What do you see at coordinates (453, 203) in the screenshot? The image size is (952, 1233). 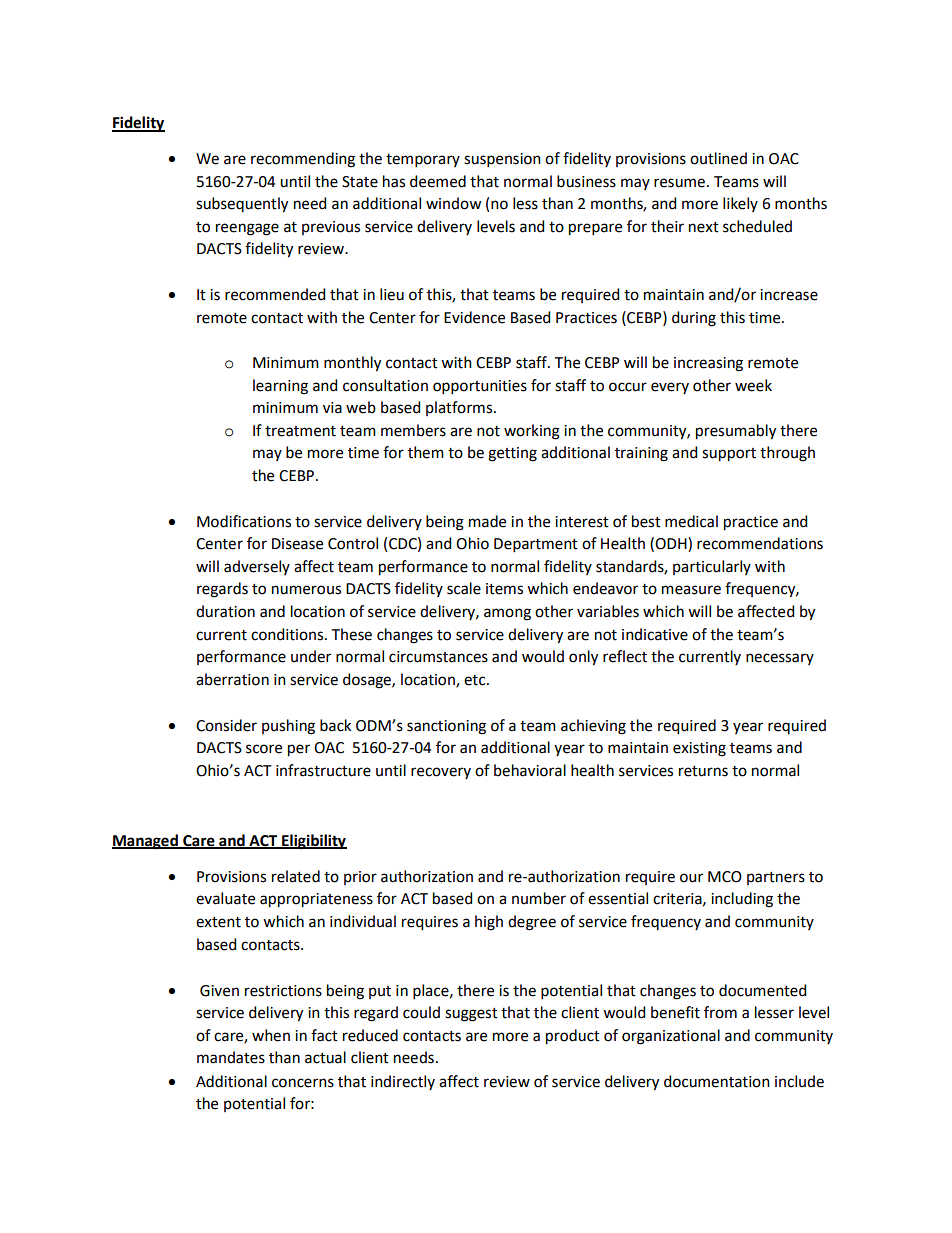 I see `window` at bounding box center [453, 203].
